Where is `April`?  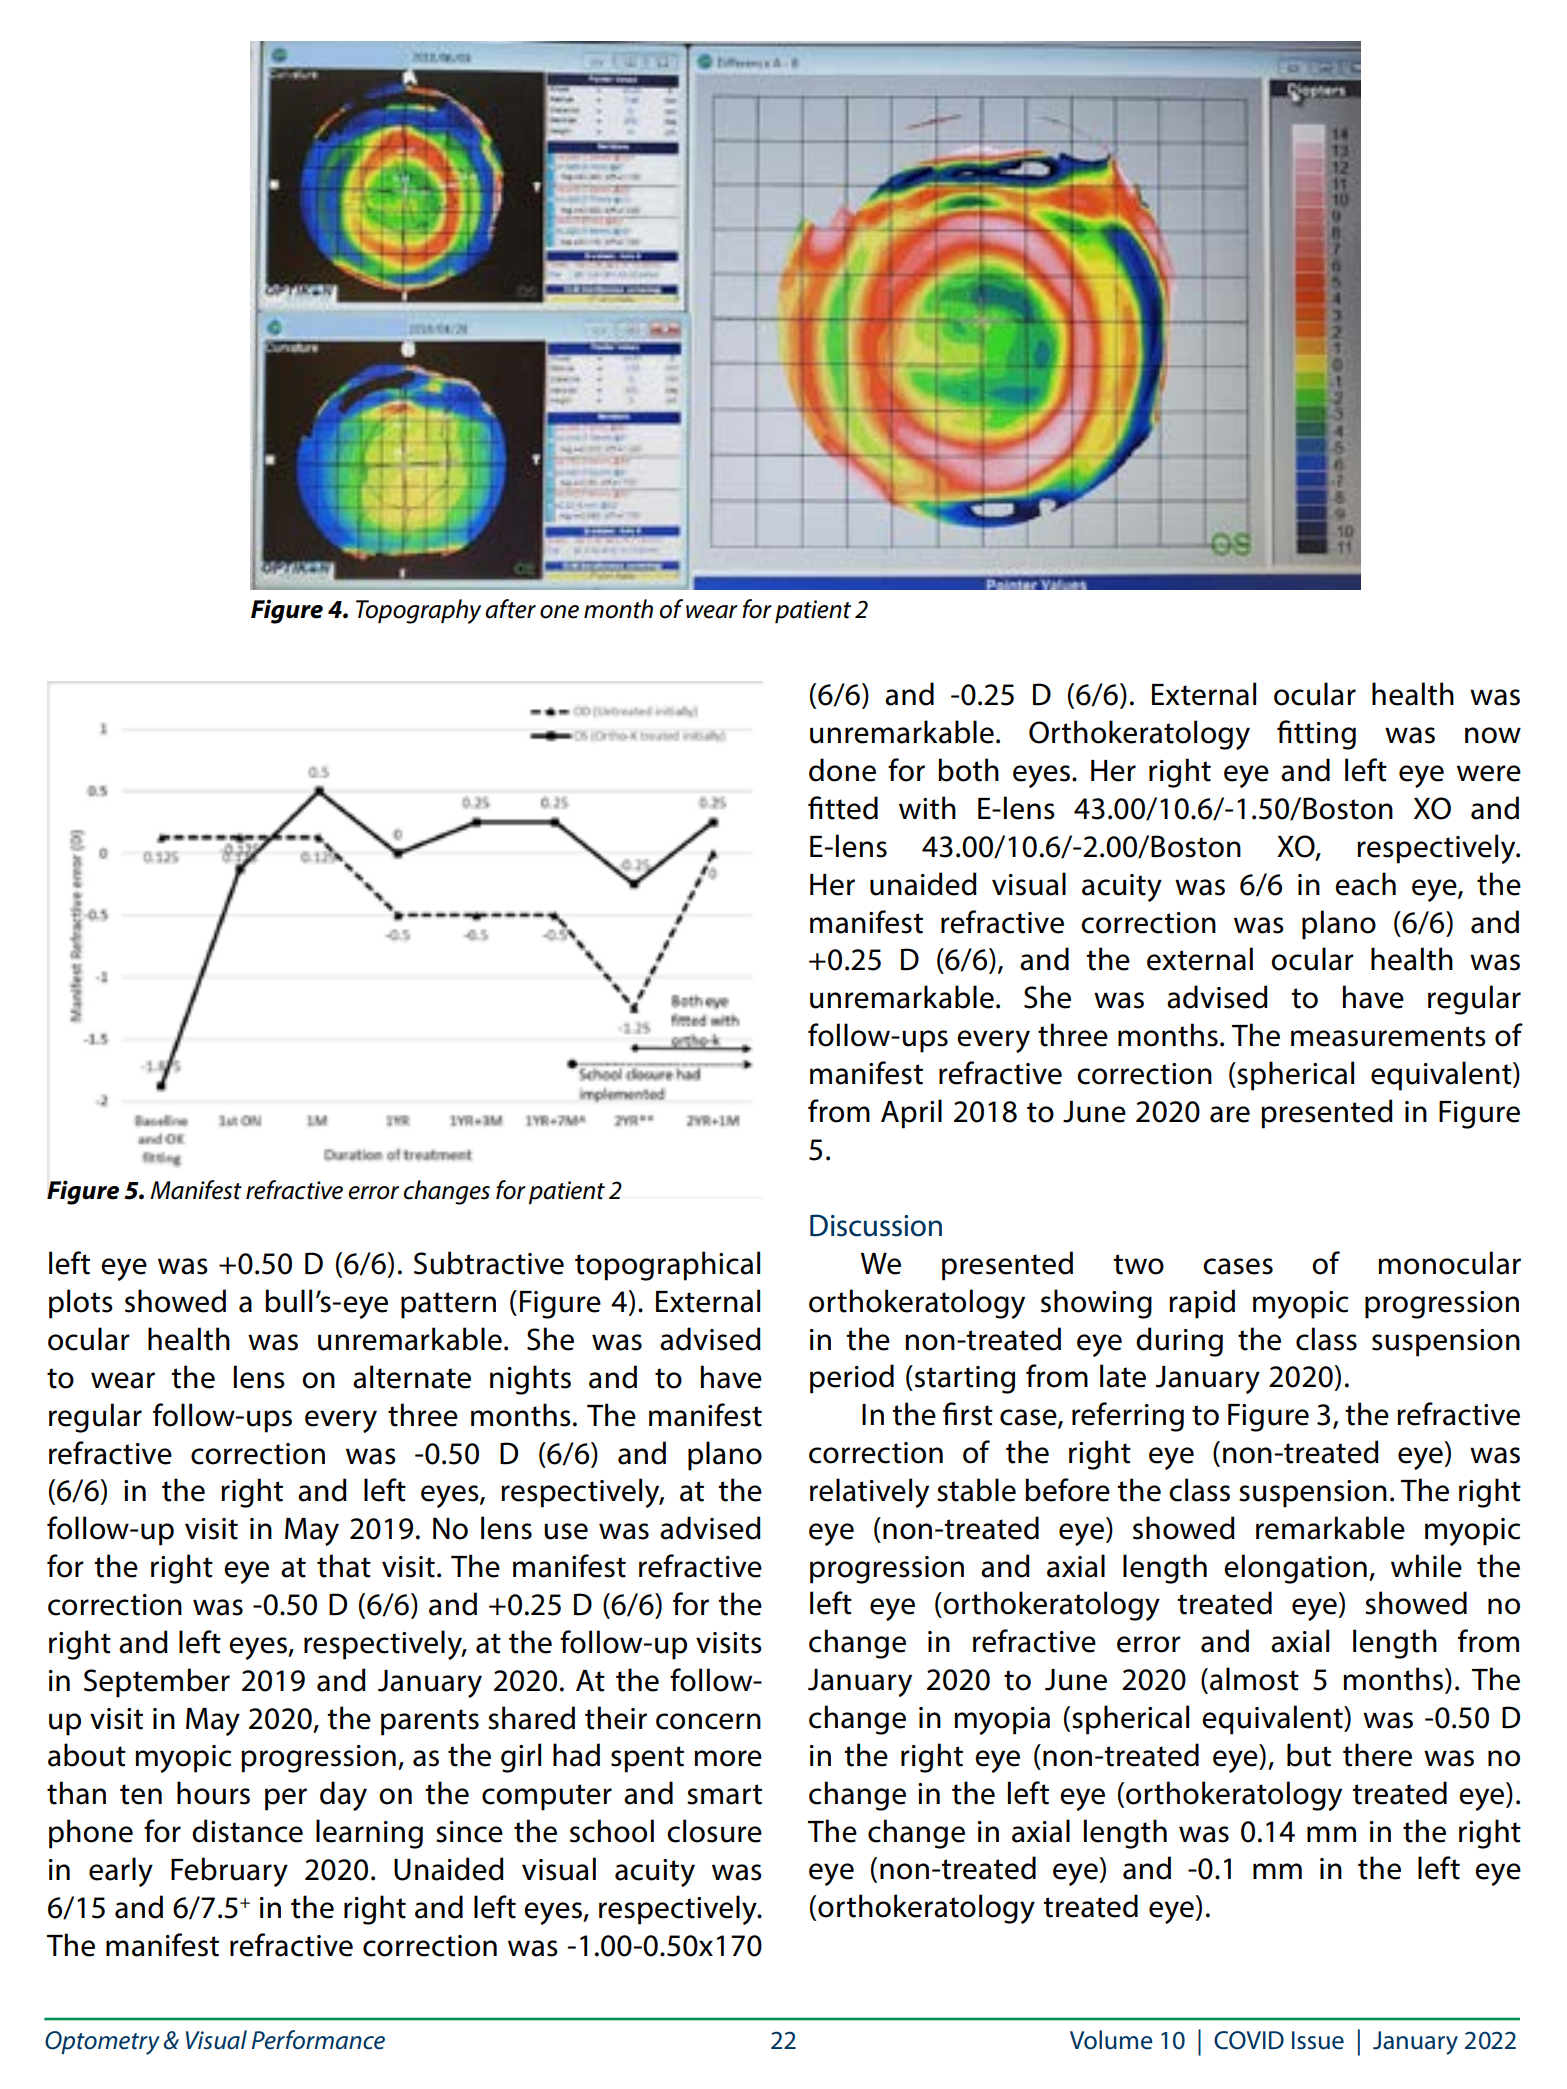
April is located at coordinates (911, 1114).
